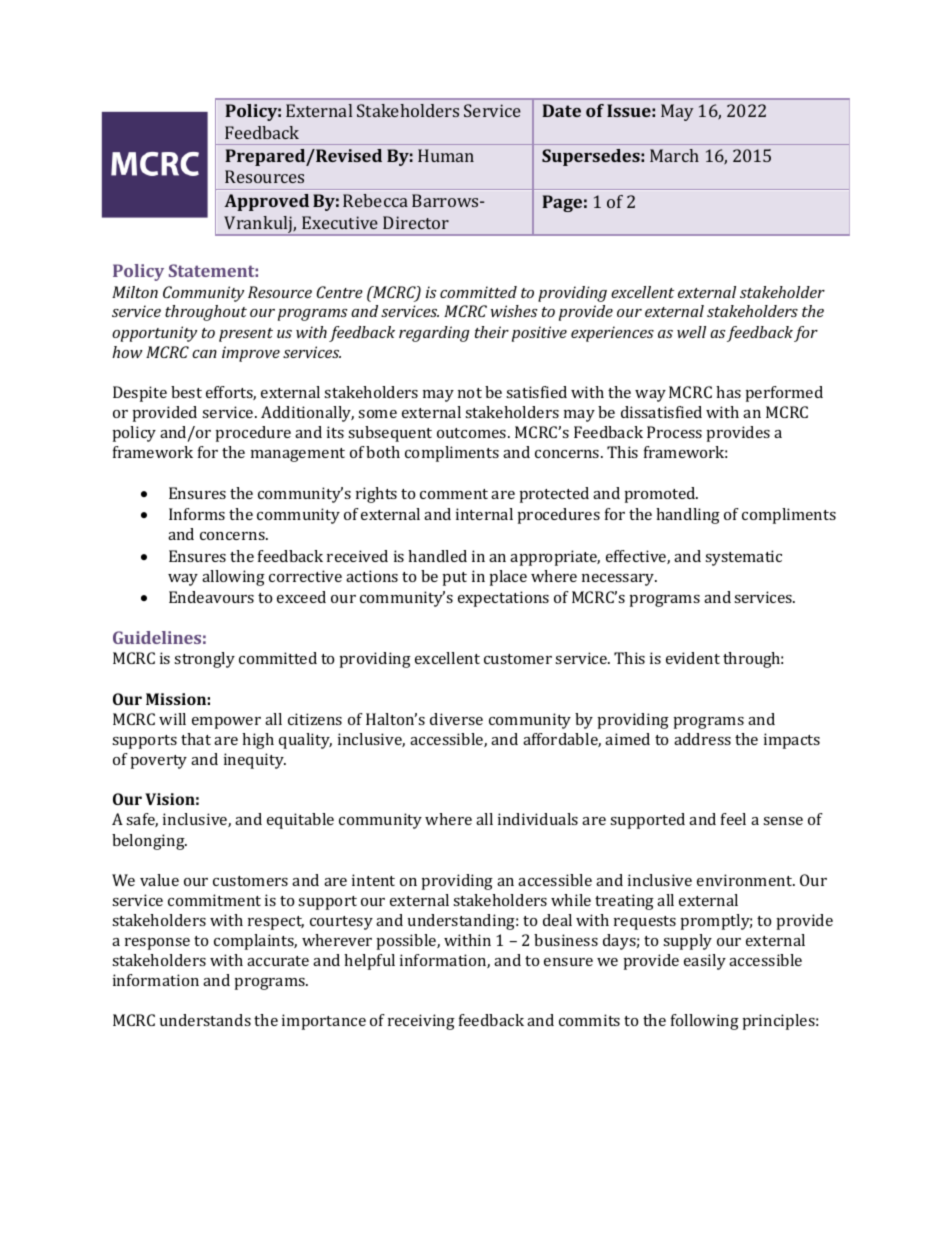 This page has height=1233, width=952. Describe the element at coordinates (446, 155) in the page. I see `Human` at that location.
